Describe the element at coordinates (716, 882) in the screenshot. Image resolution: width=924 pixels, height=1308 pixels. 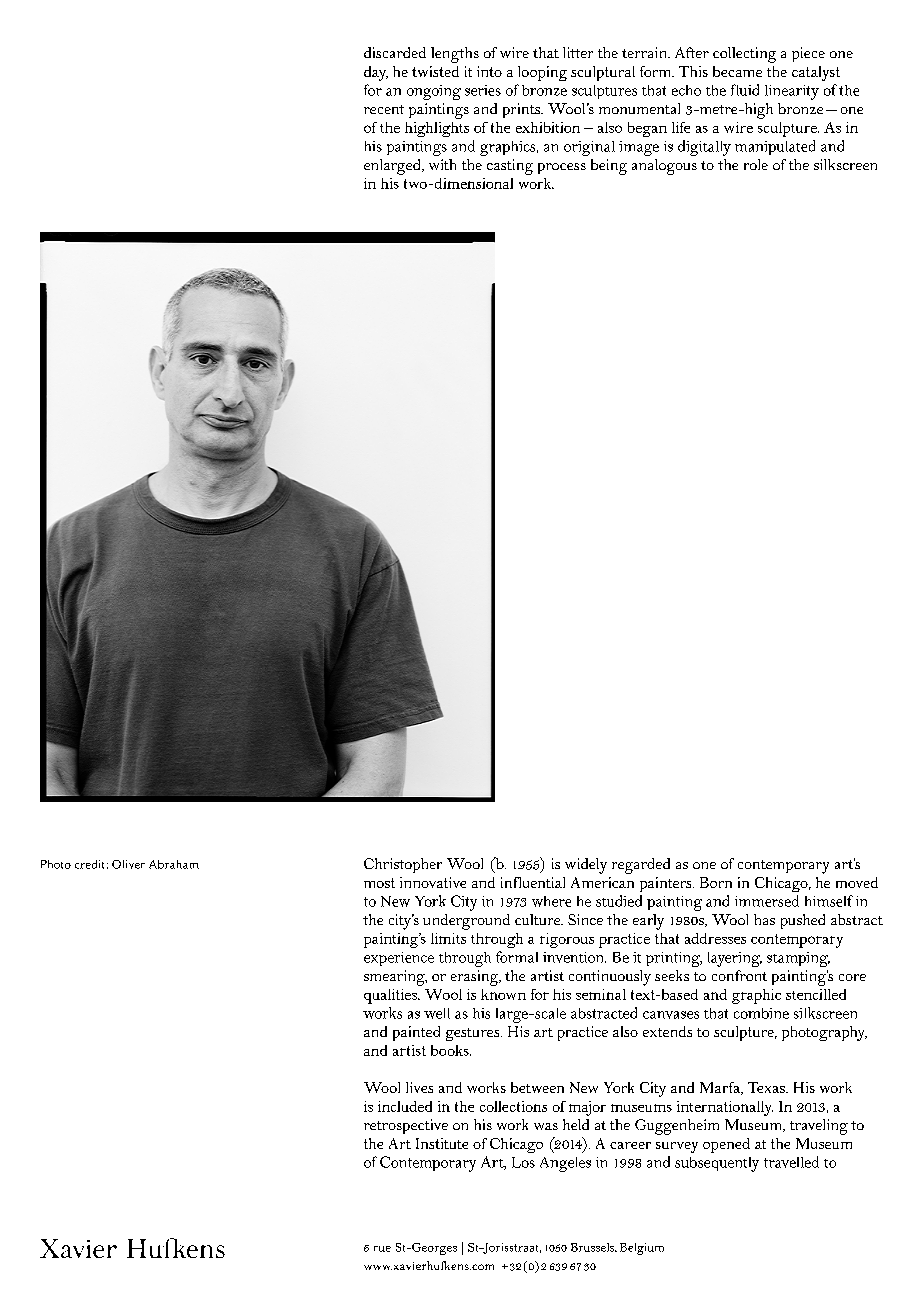
I see `Born` at that location.
